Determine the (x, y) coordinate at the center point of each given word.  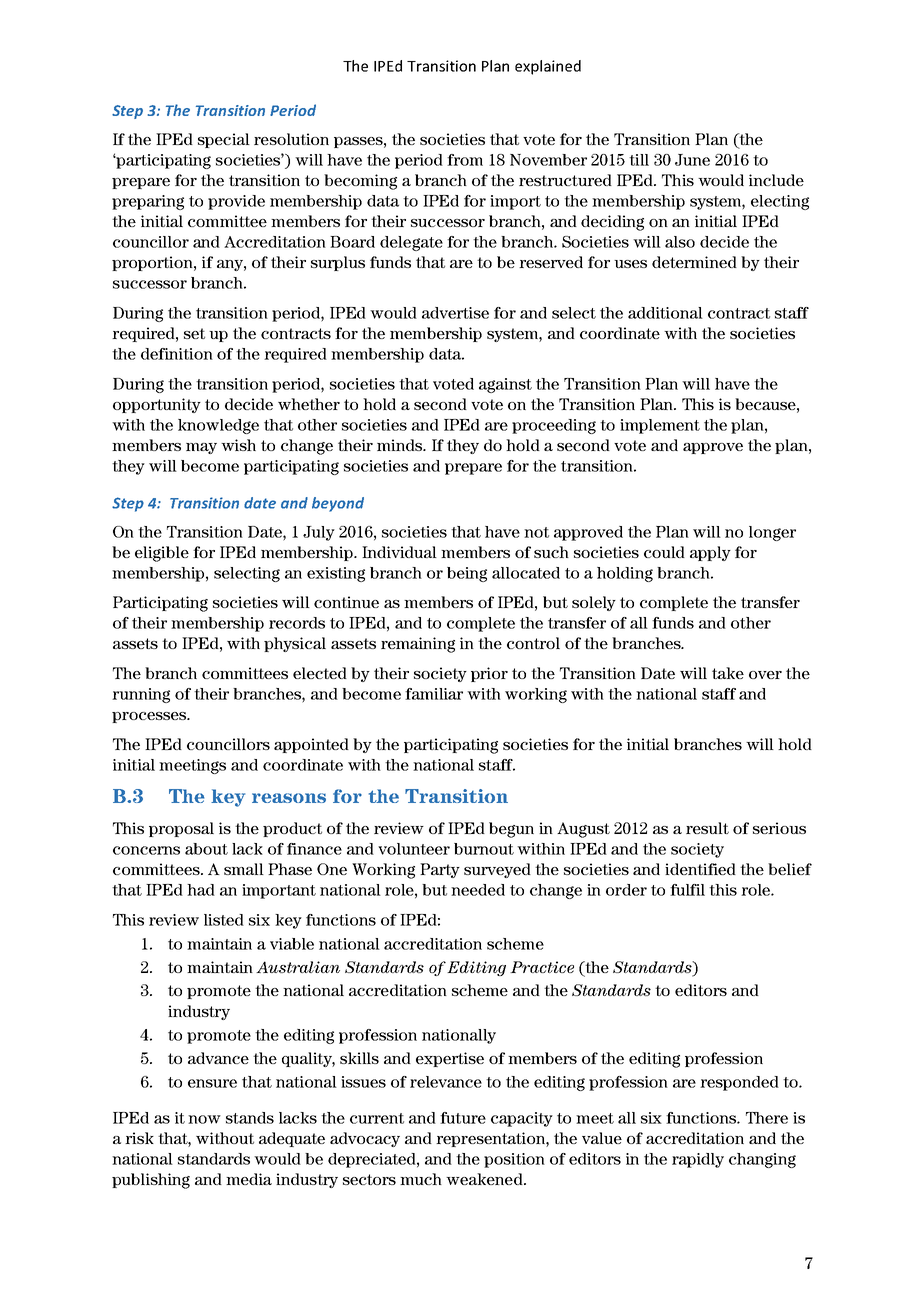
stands (250, 1118)
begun (511, 830)
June (692, 160)
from (465, 160)
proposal (181, 829)
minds (401, 445)
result (707, 828)
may (201, 448)
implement (660, 426)
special (224, 140)
